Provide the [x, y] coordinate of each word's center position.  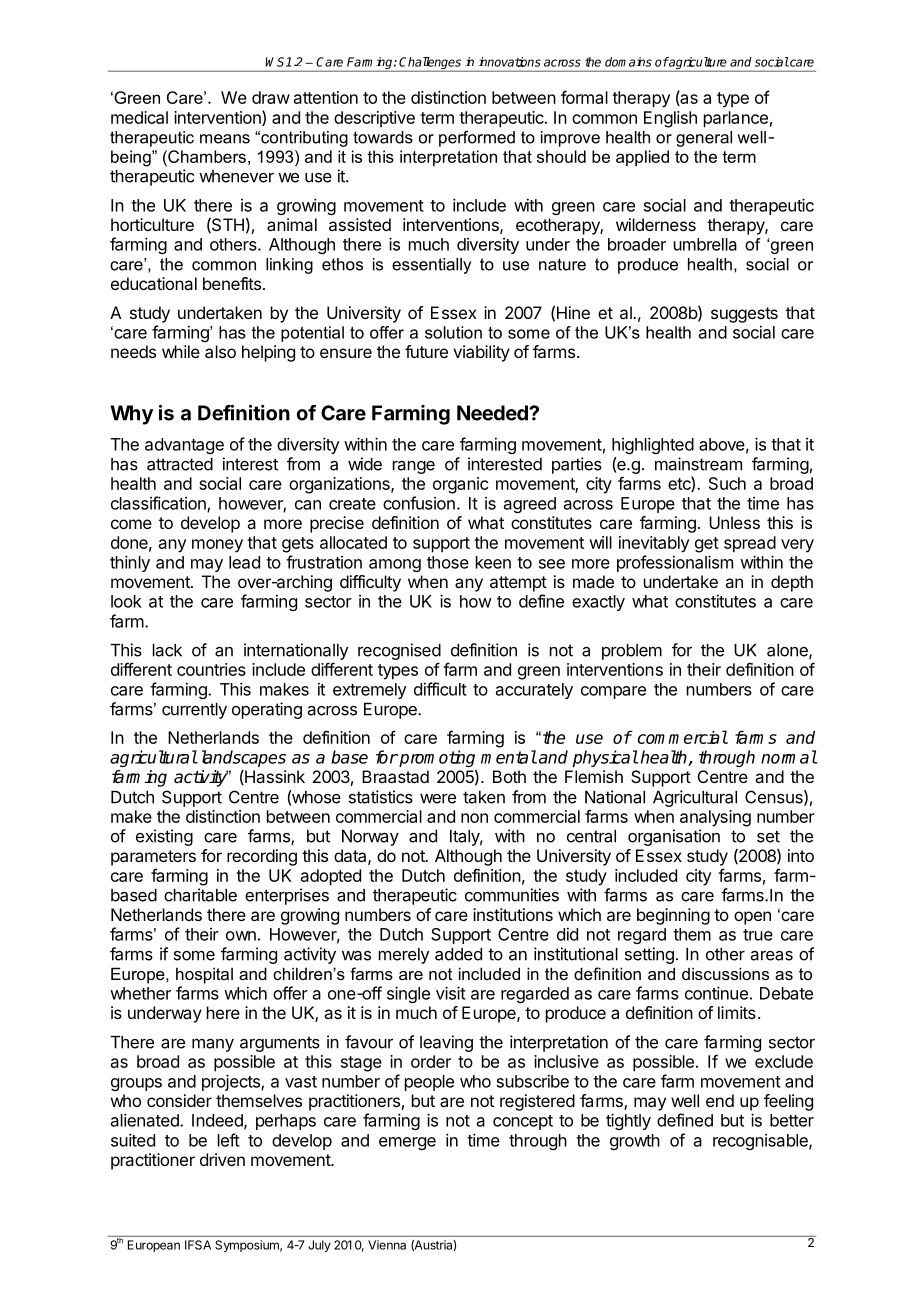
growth [635, 1142]
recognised [399, 653]
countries [211, 669]
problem [632, 652]
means [225, 139]
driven [222, 1159]
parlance [736, 119]
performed [477, 139]
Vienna [387, 1245]
